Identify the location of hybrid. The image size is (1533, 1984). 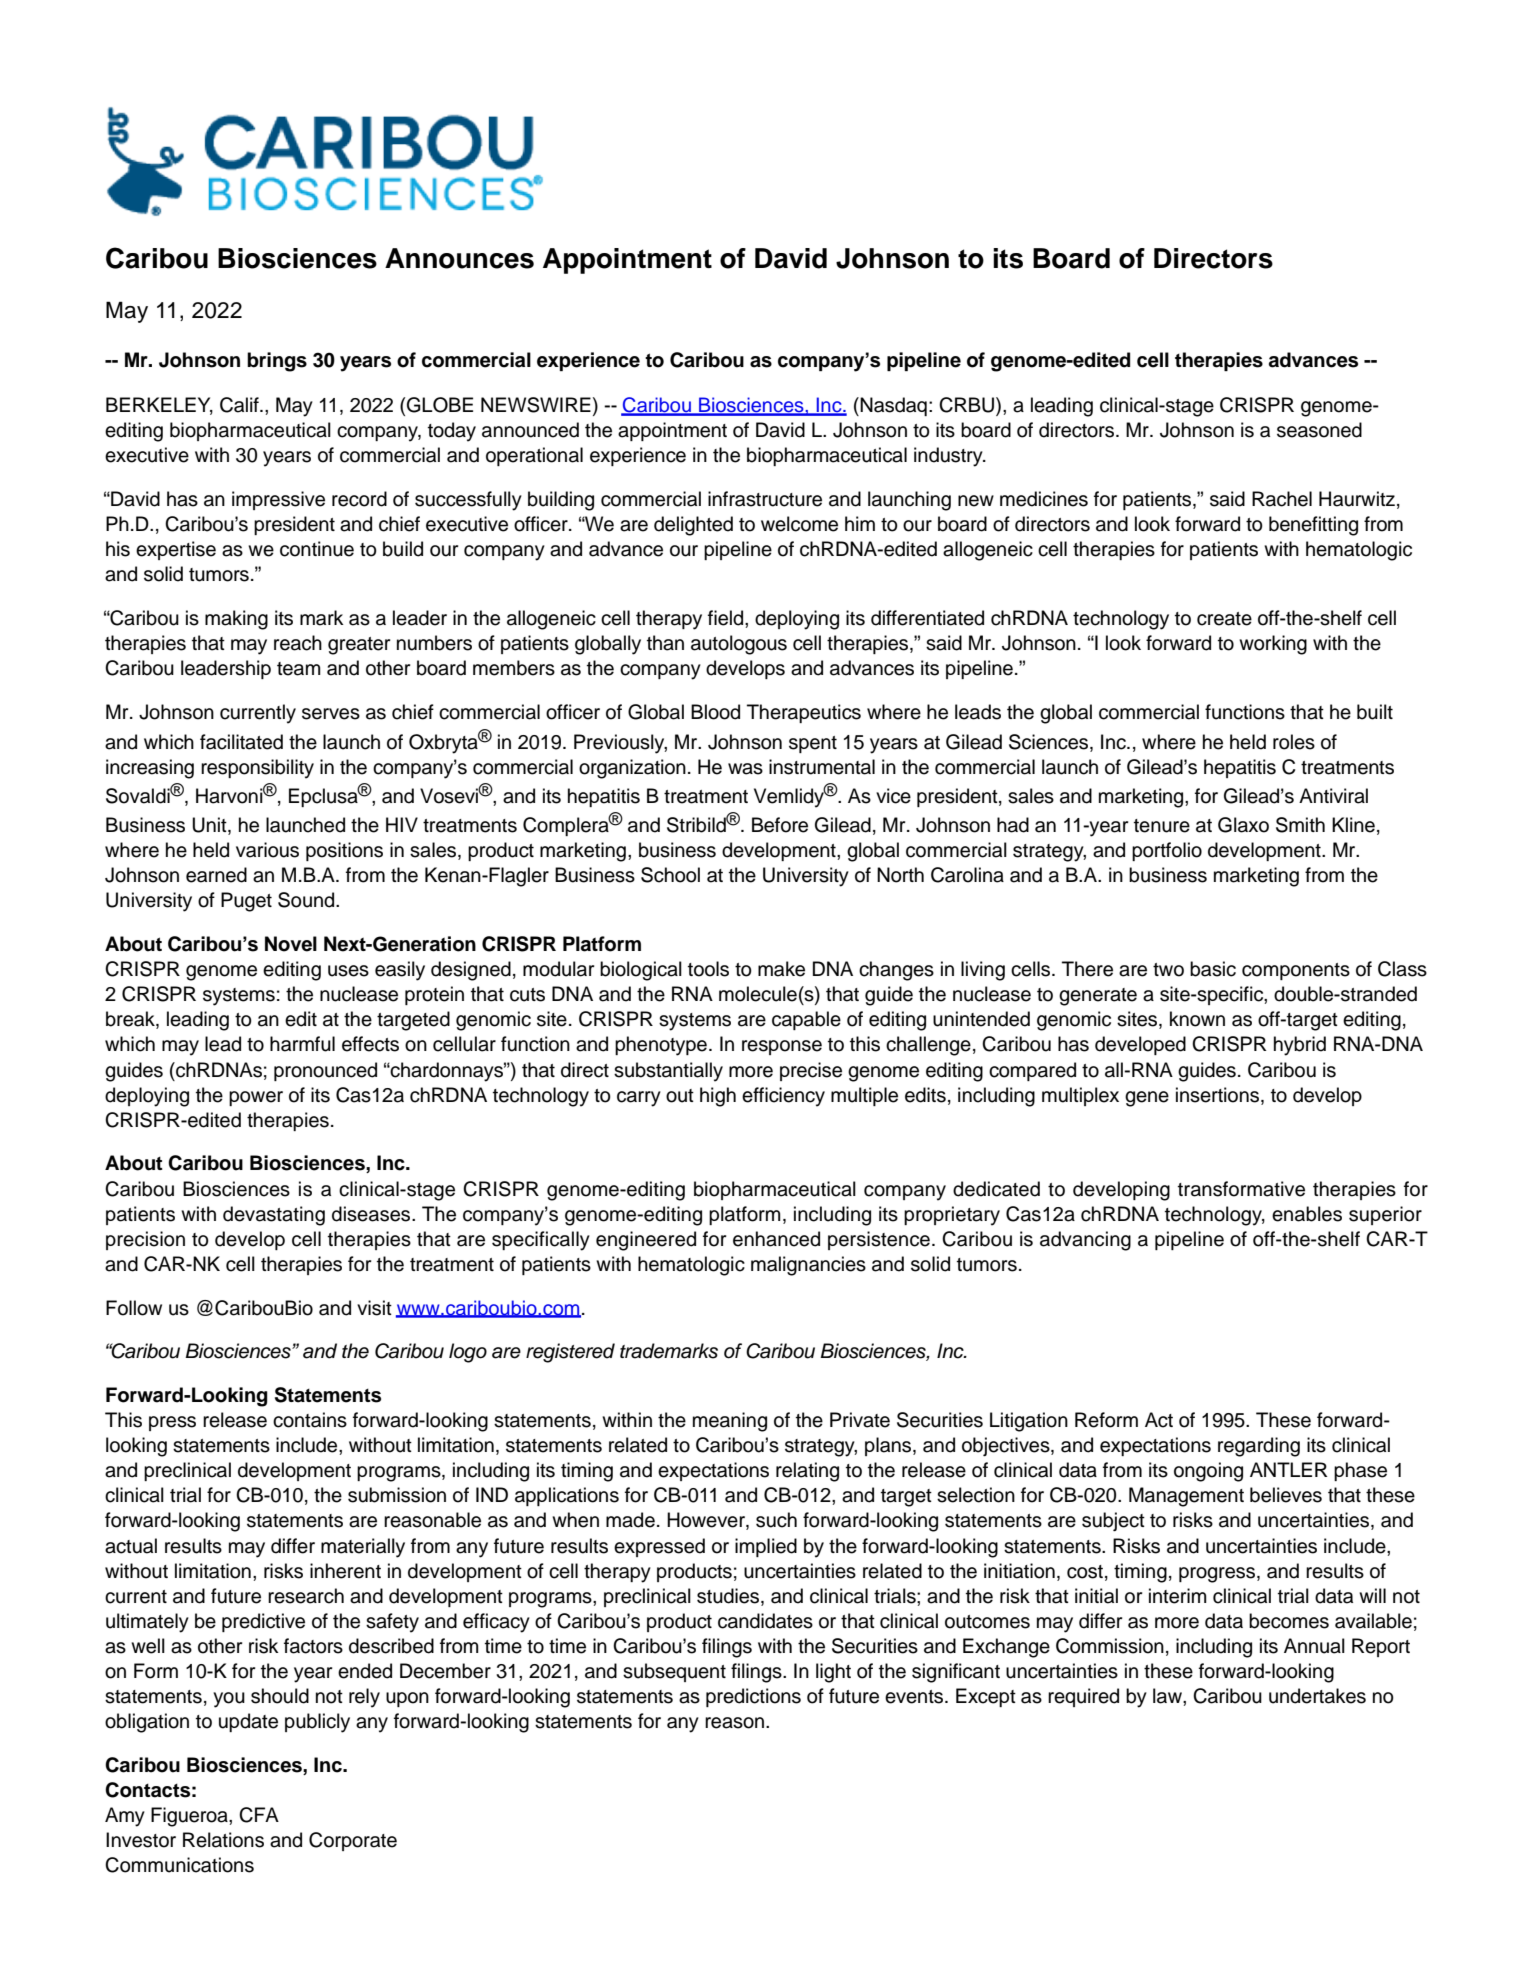
(1300, 1046).
